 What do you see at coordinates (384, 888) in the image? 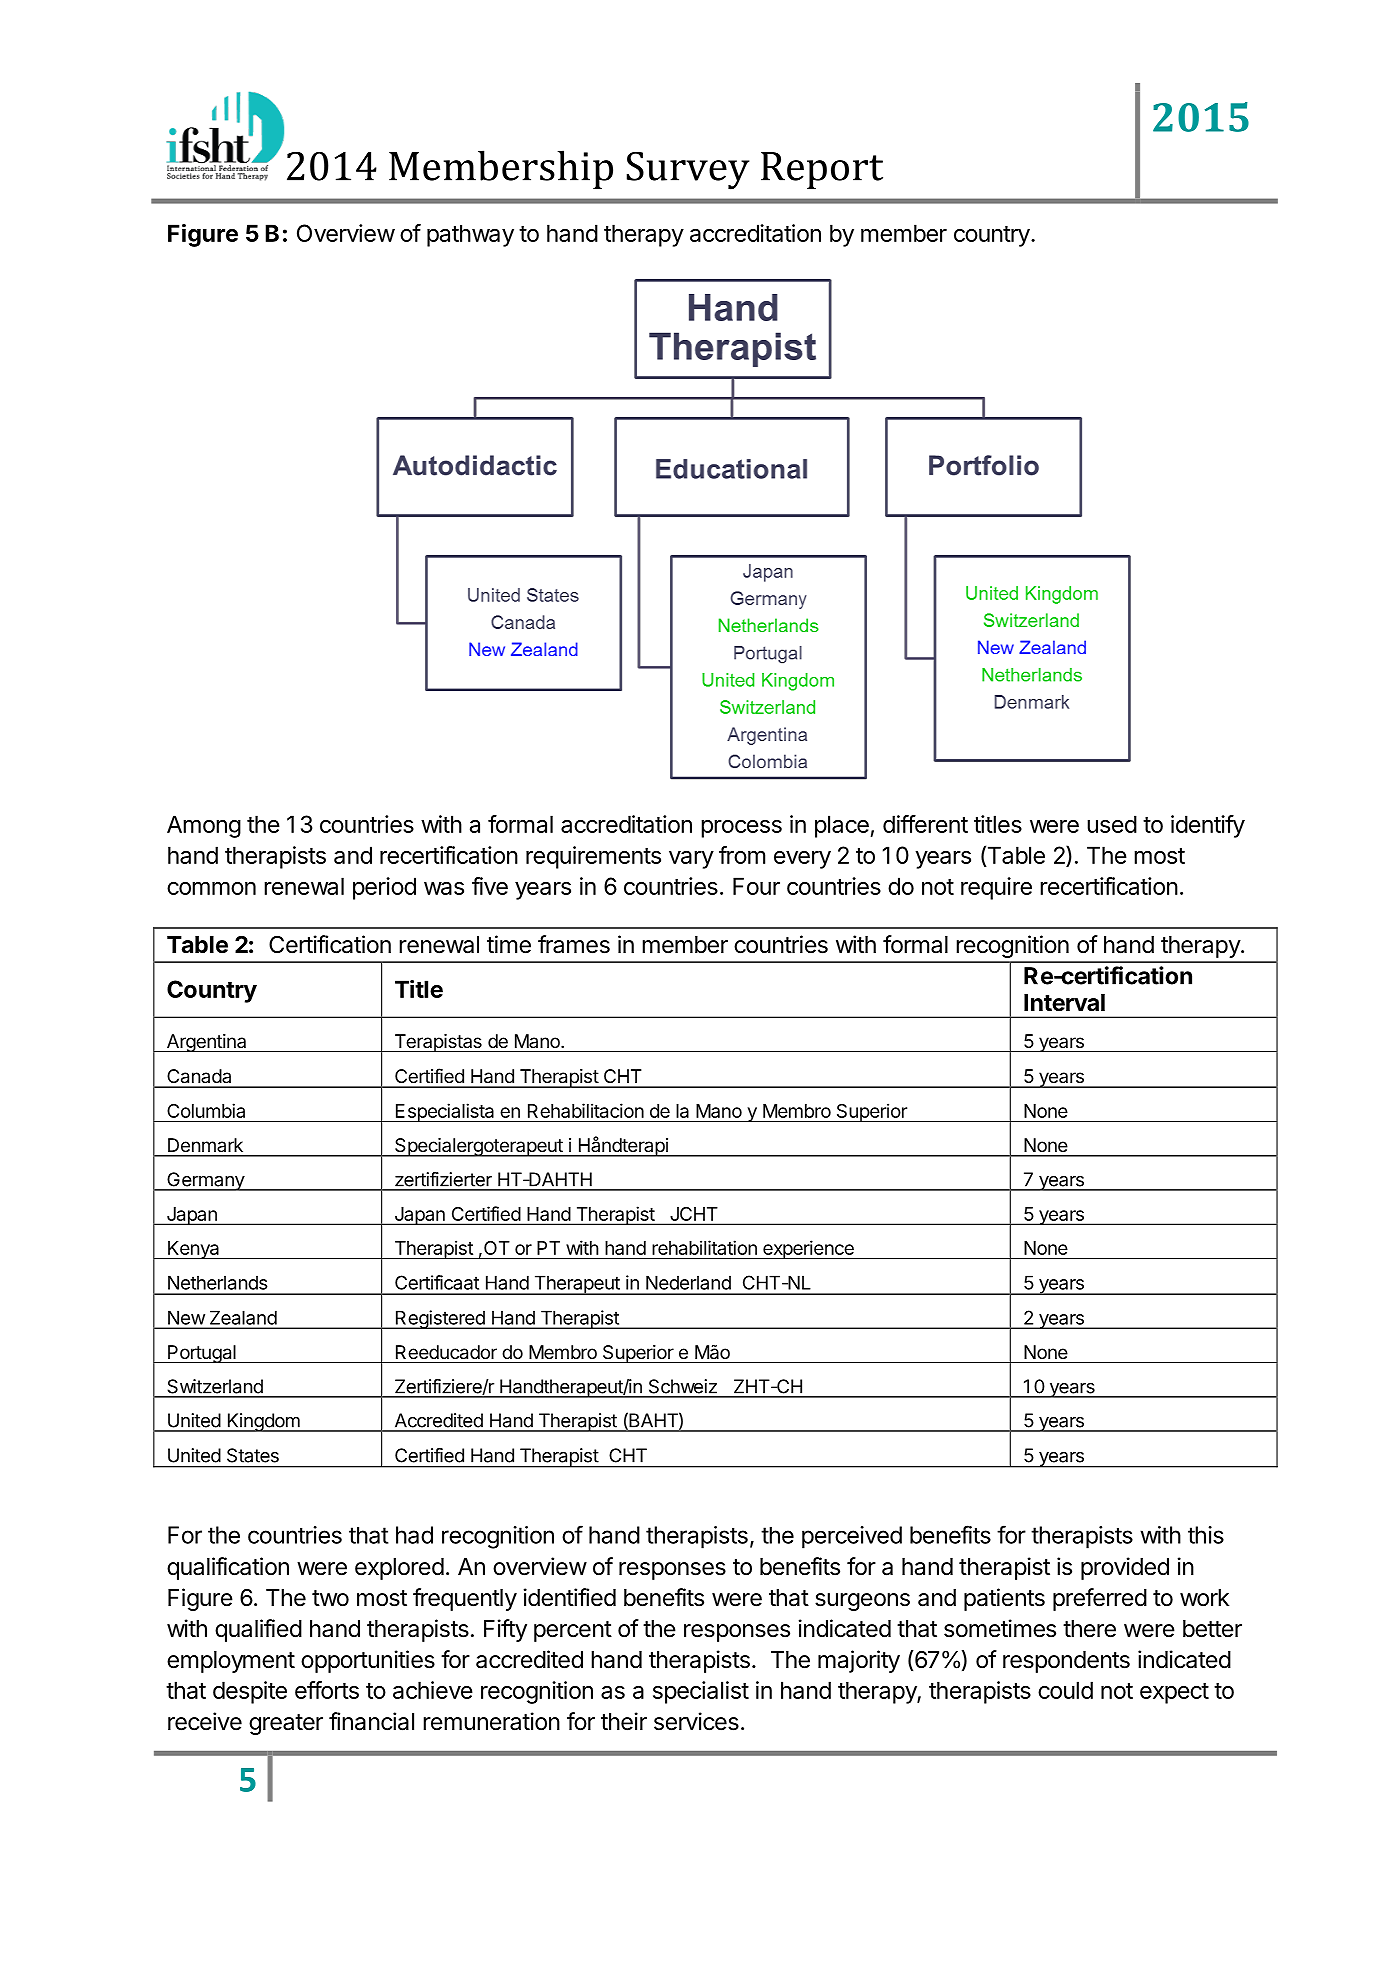
I see `period` at bounding box center [384, 888].
